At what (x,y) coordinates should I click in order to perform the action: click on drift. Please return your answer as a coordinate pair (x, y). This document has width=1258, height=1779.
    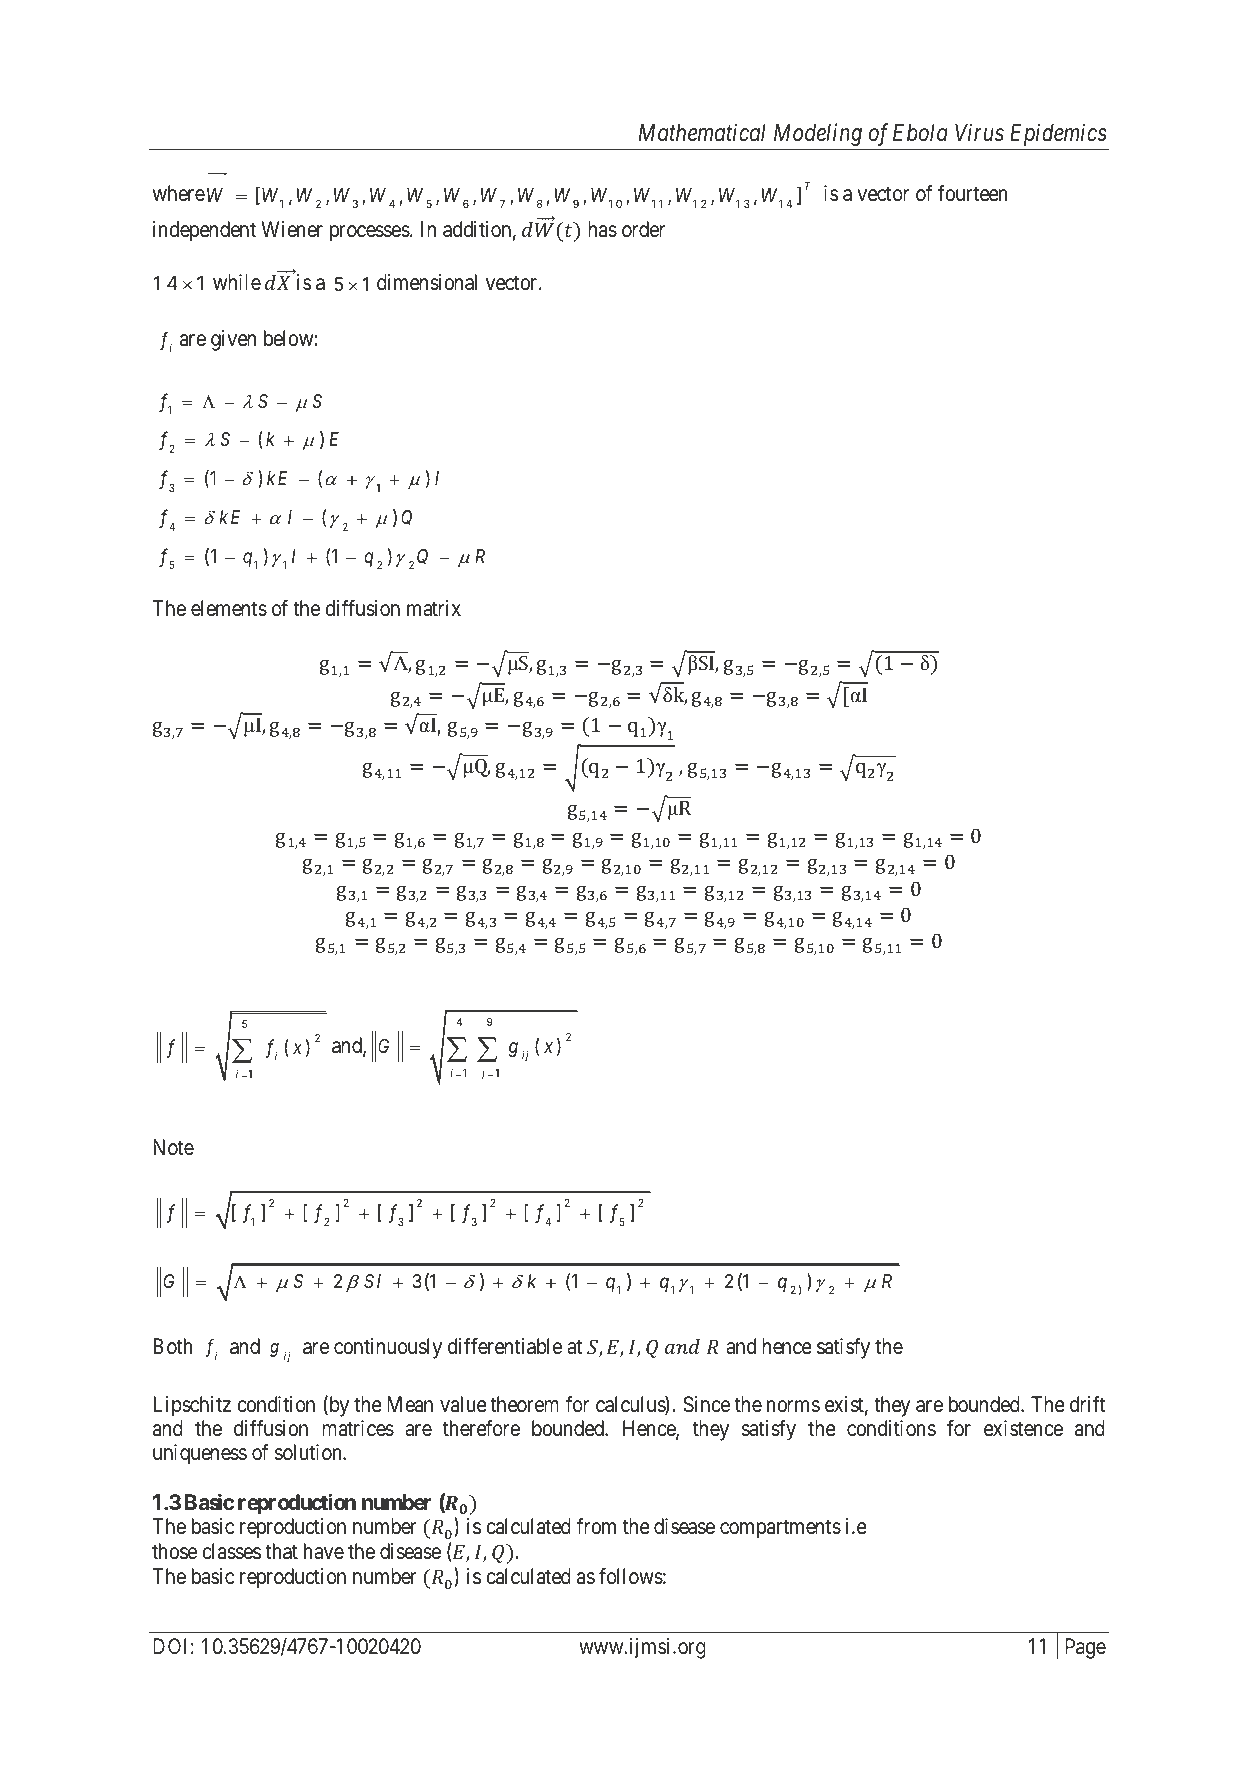
    Looking at the image, I should click on (1088, 1404).
